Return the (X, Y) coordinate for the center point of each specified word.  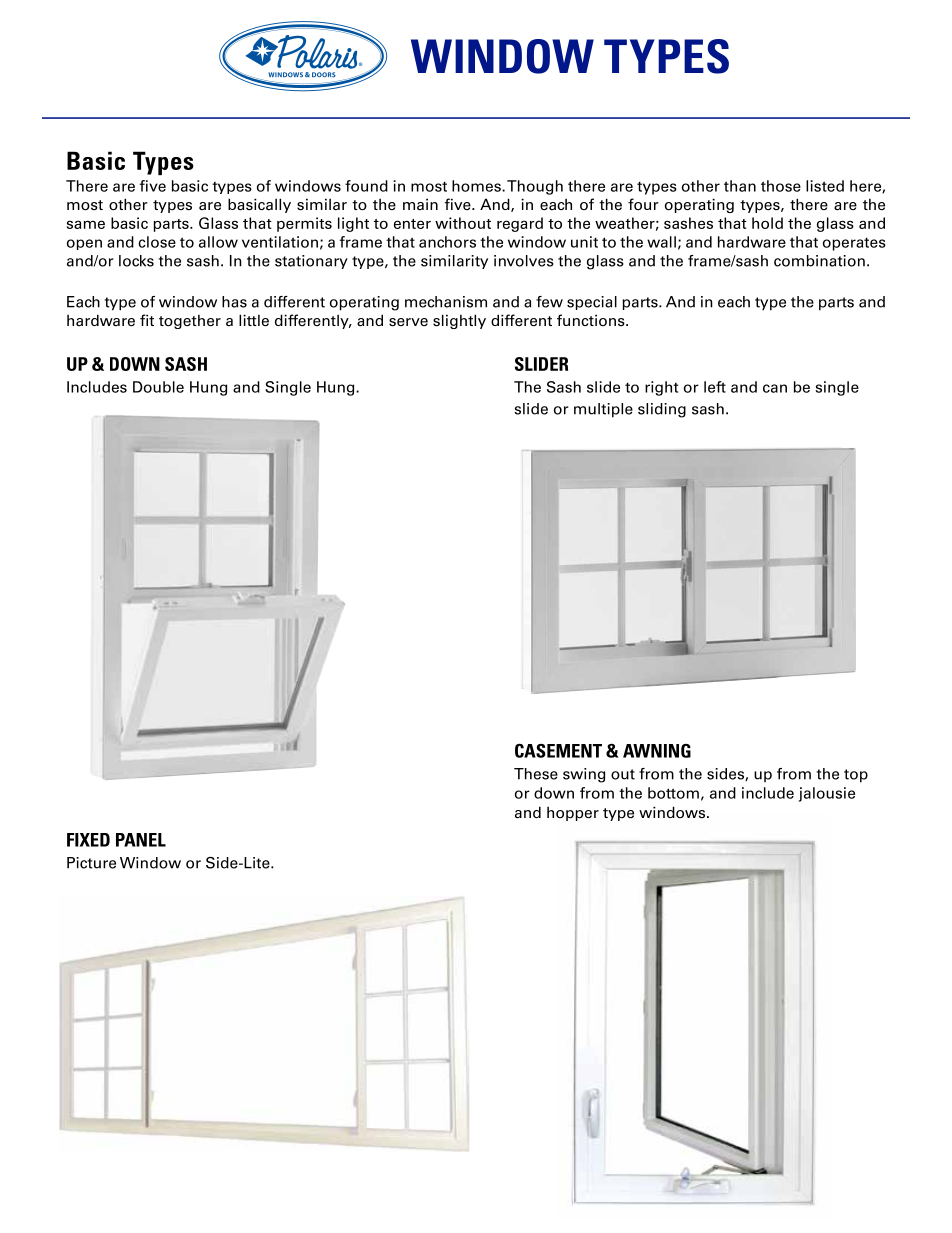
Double (158, 387)
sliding (662, 410)
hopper (573, 814)
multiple (603, 410)
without (463, 223)
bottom (673, 793)
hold (767, 223)
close (157, 242)
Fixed (88, 840)
